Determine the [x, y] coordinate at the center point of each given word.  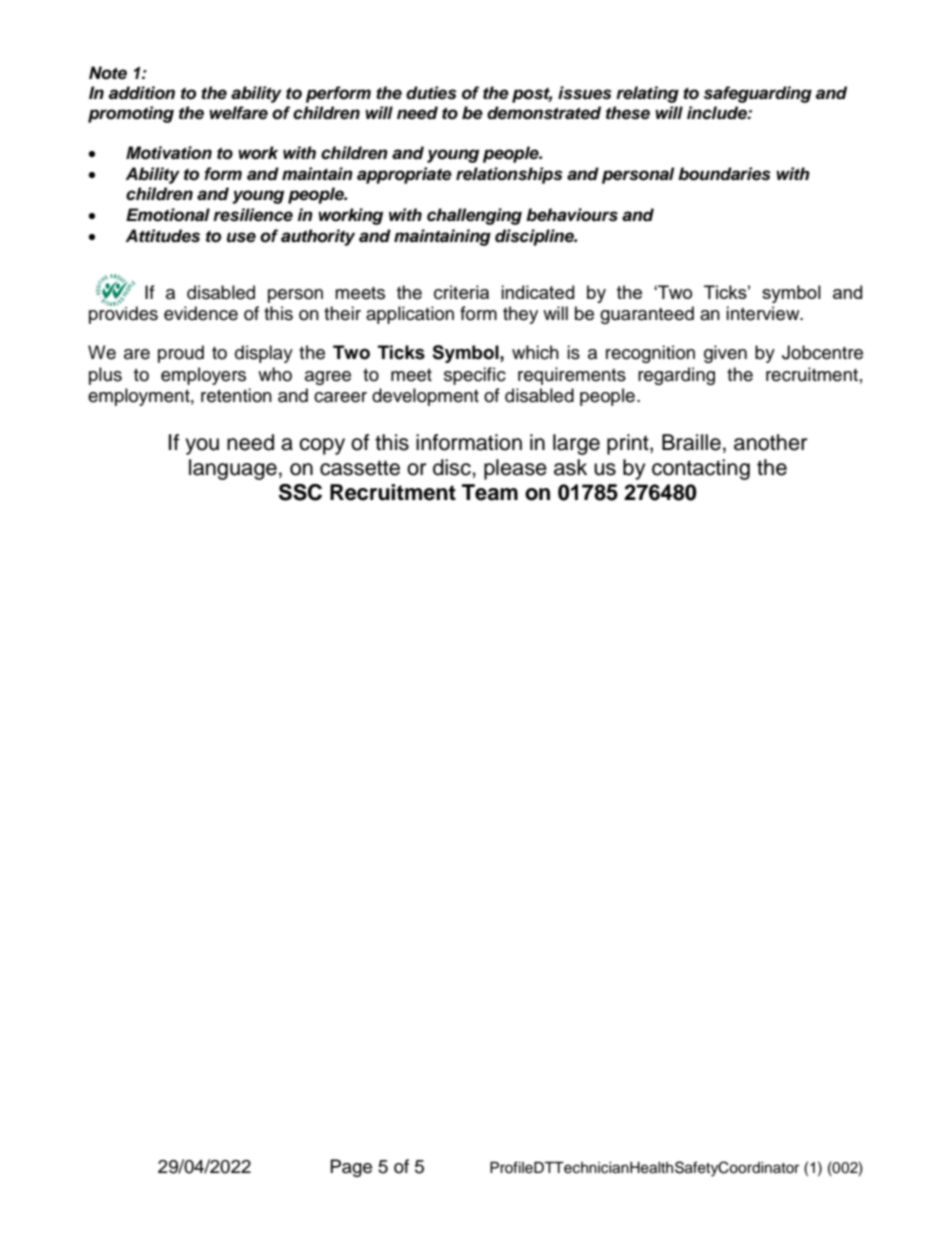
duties [431, 93]
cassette [360, 468]
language [233, 469]
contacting [701, 469]
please [515, 469]
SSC [300, 492]
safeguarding [758, 94]
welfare [238, 113]
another [770, 442]
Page [351, 1168]
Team [490, 492]
